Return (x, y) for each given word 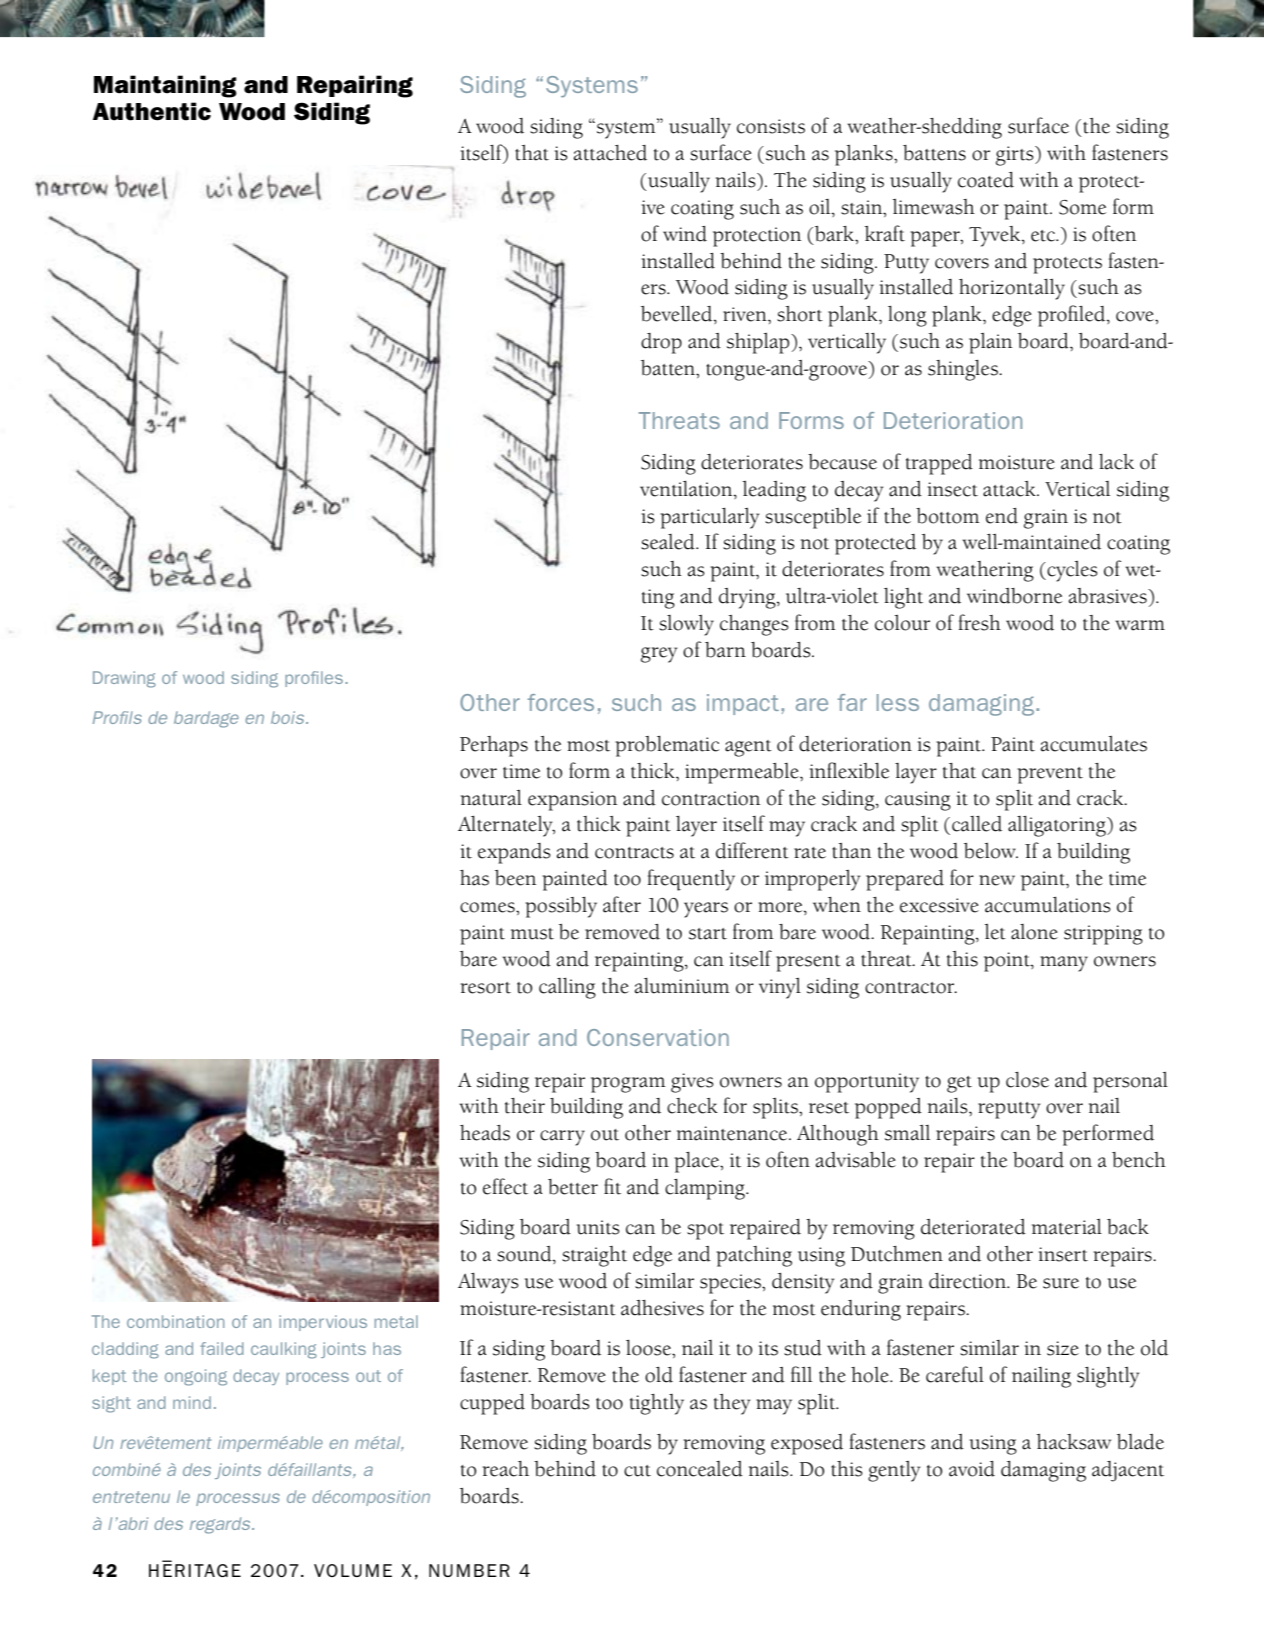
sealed (669, 542)
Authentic (152, 111)
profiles (315, 679)
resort (485, 988)
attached (610, 153)
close (1027, 1080)
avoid (972, 1469)
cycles (1071, 571)
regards (221, 1525)
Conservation (658, 1037)
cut (637, 1471)
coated (986, 180)
